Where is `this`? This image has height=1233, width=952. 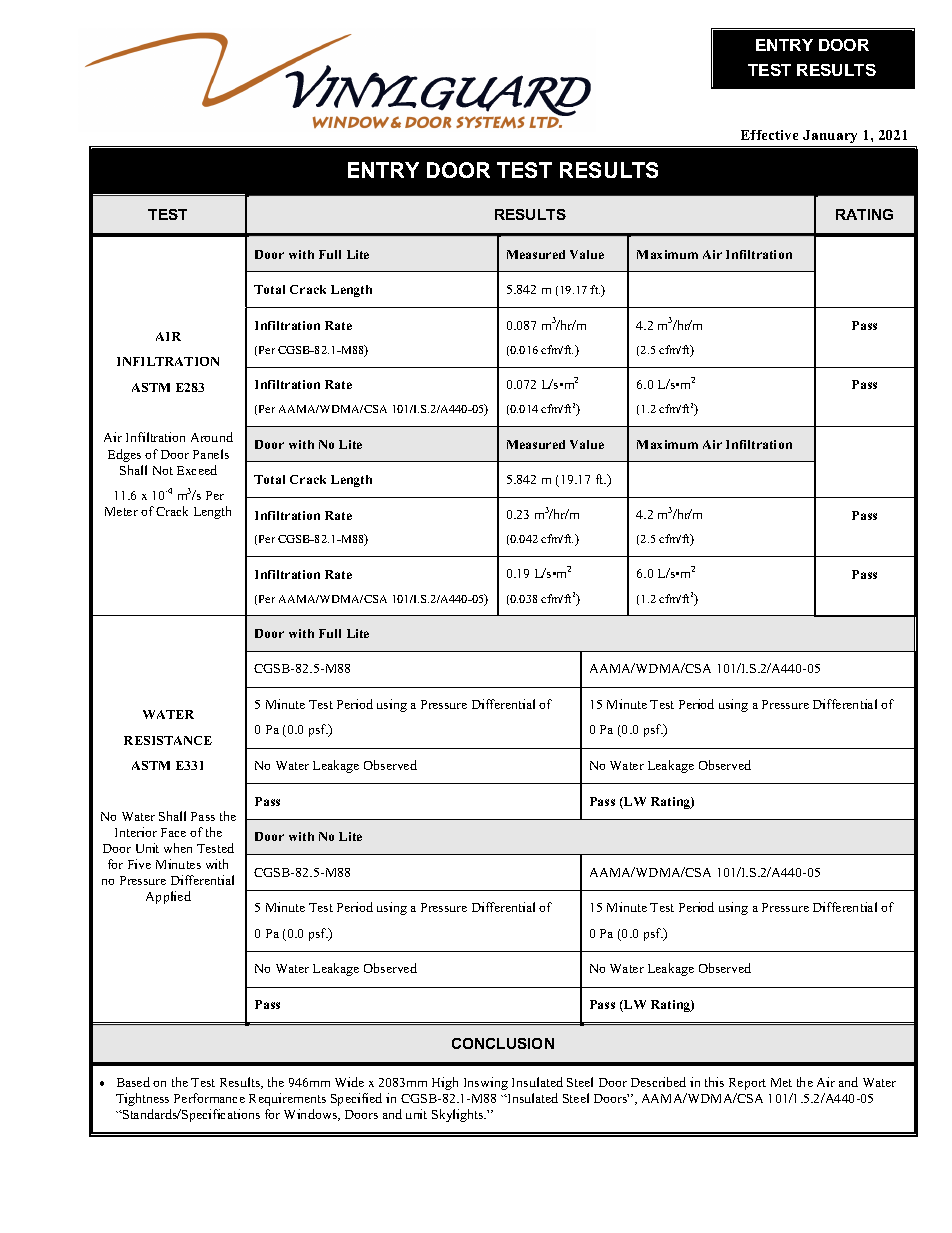 this is located at coordinates (714, 1082).
